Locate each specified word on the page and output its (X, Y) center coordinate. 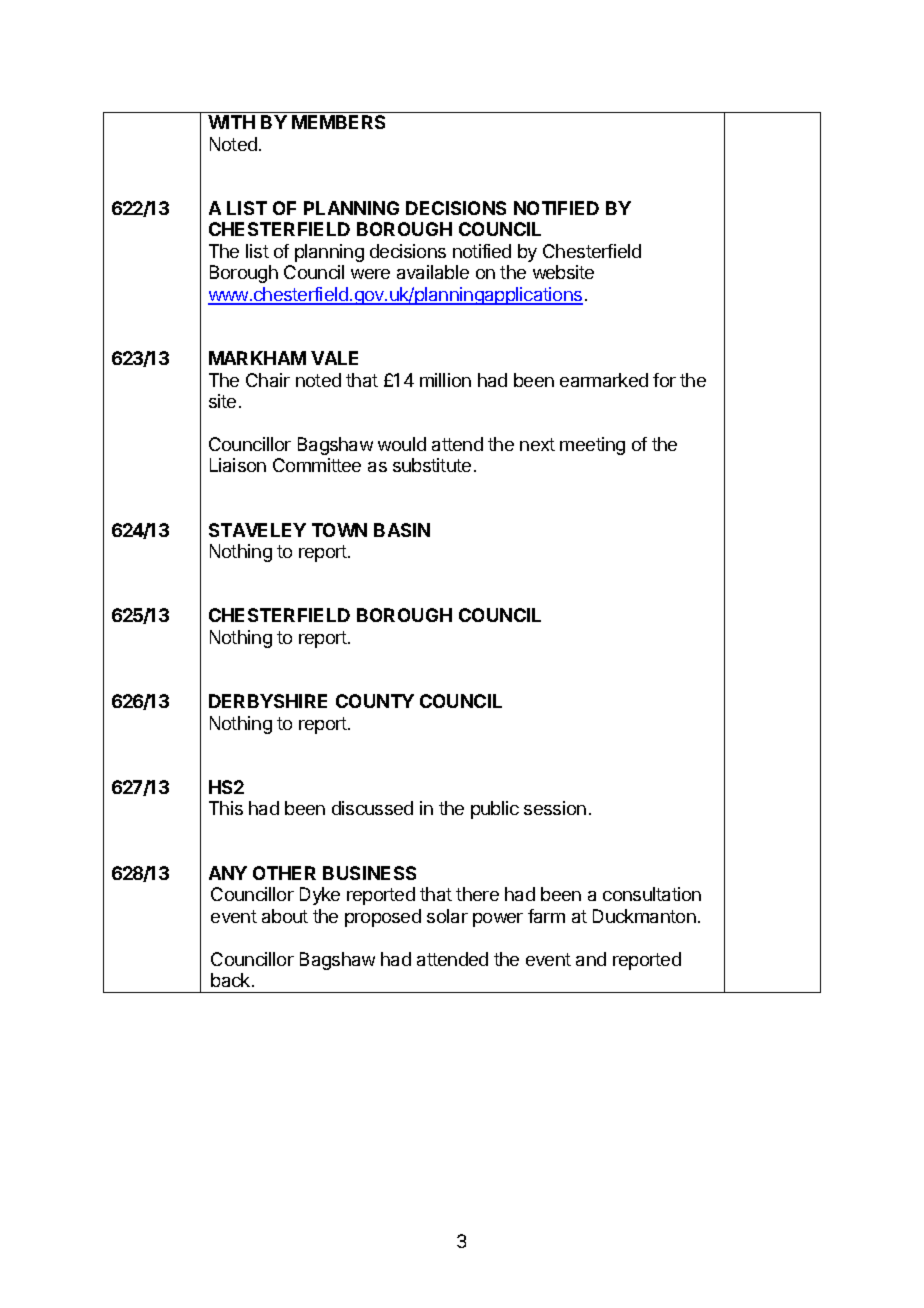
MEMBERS (338, 122)
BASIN (402, 530)
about (285, 916)
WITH (231, 122)
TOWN (339, 530)
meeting (592, 446)
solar (447, 916)
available (433, 272)
